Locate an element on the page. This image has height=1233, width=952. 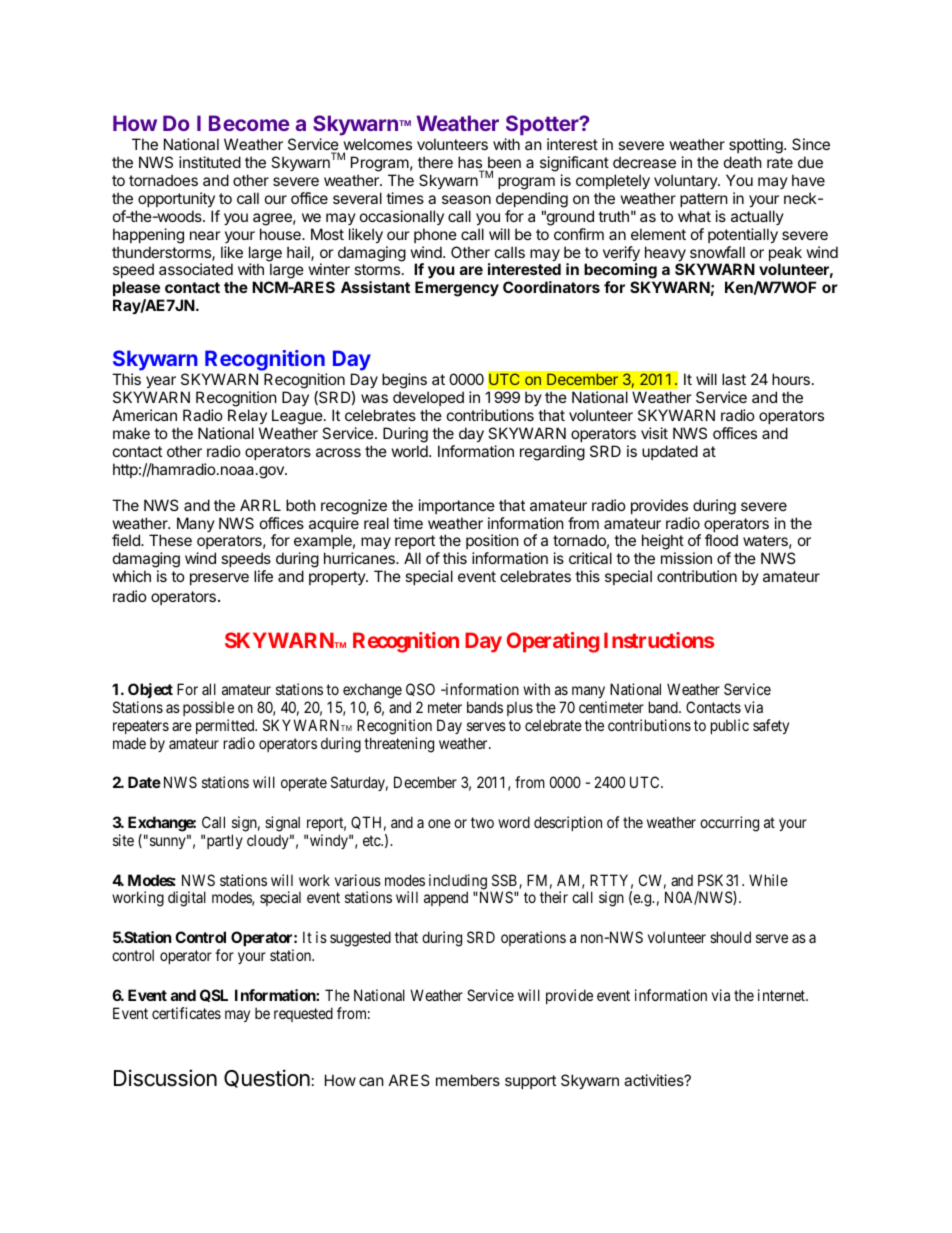
has is located at coordinates (471, 163).
